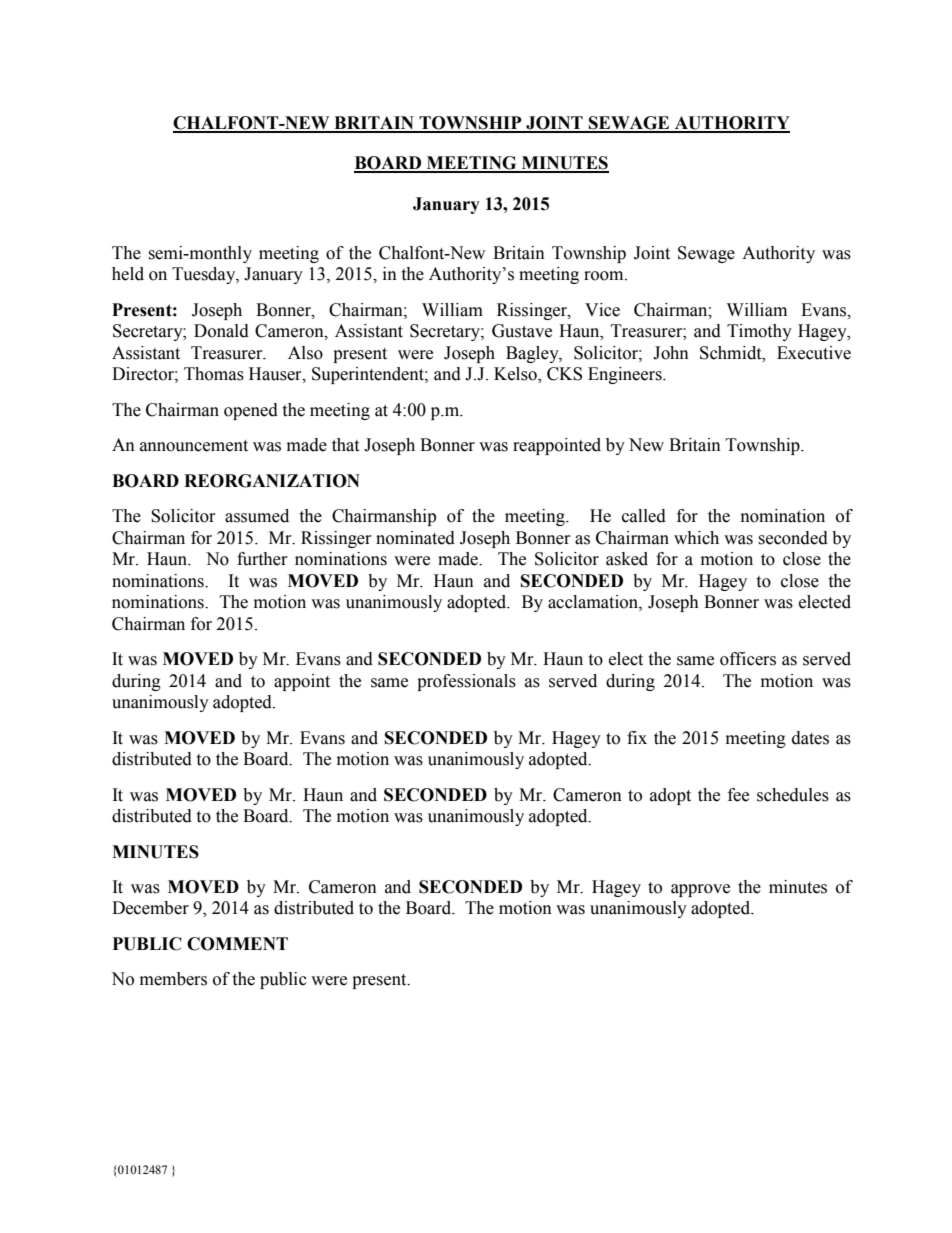  What do you see at coordinates (637, 737) in the screenshot?
I see `fix` at bounding box center [637, 737].
